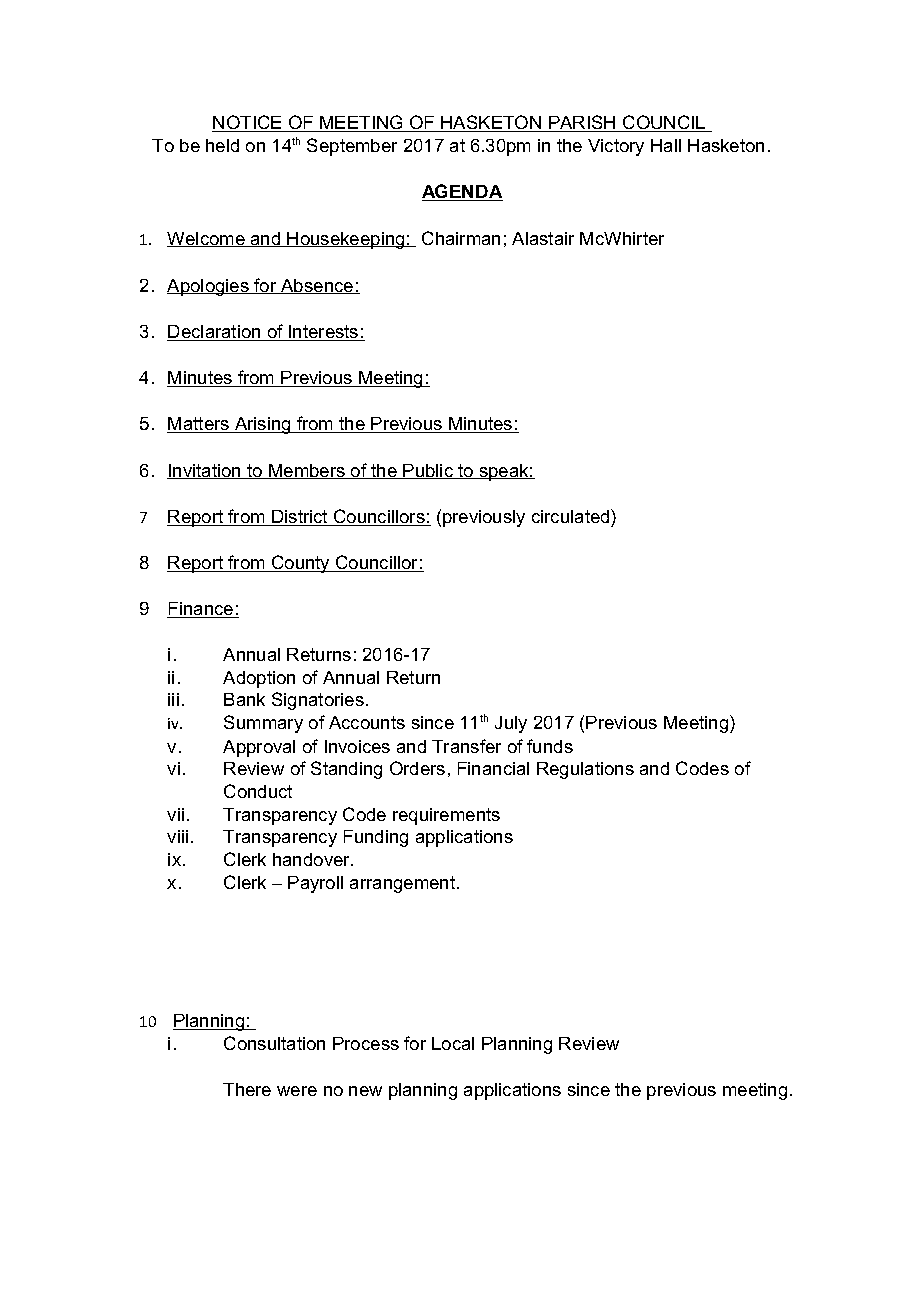 This document has height=1308, width=924. I want to click on funds, so click(550, 746).
